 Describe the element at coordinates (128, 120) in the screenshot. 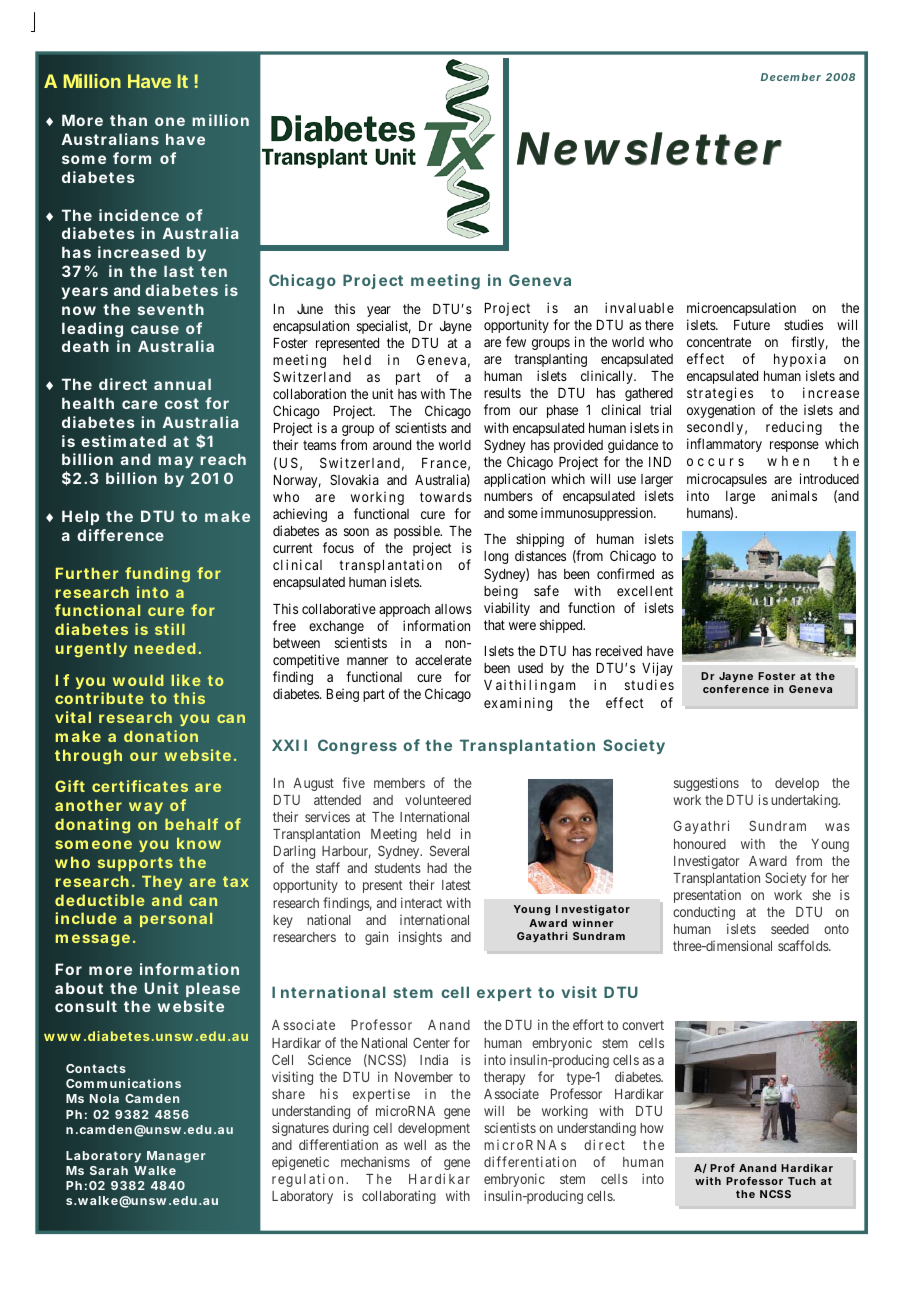

I see `than` at that location.
